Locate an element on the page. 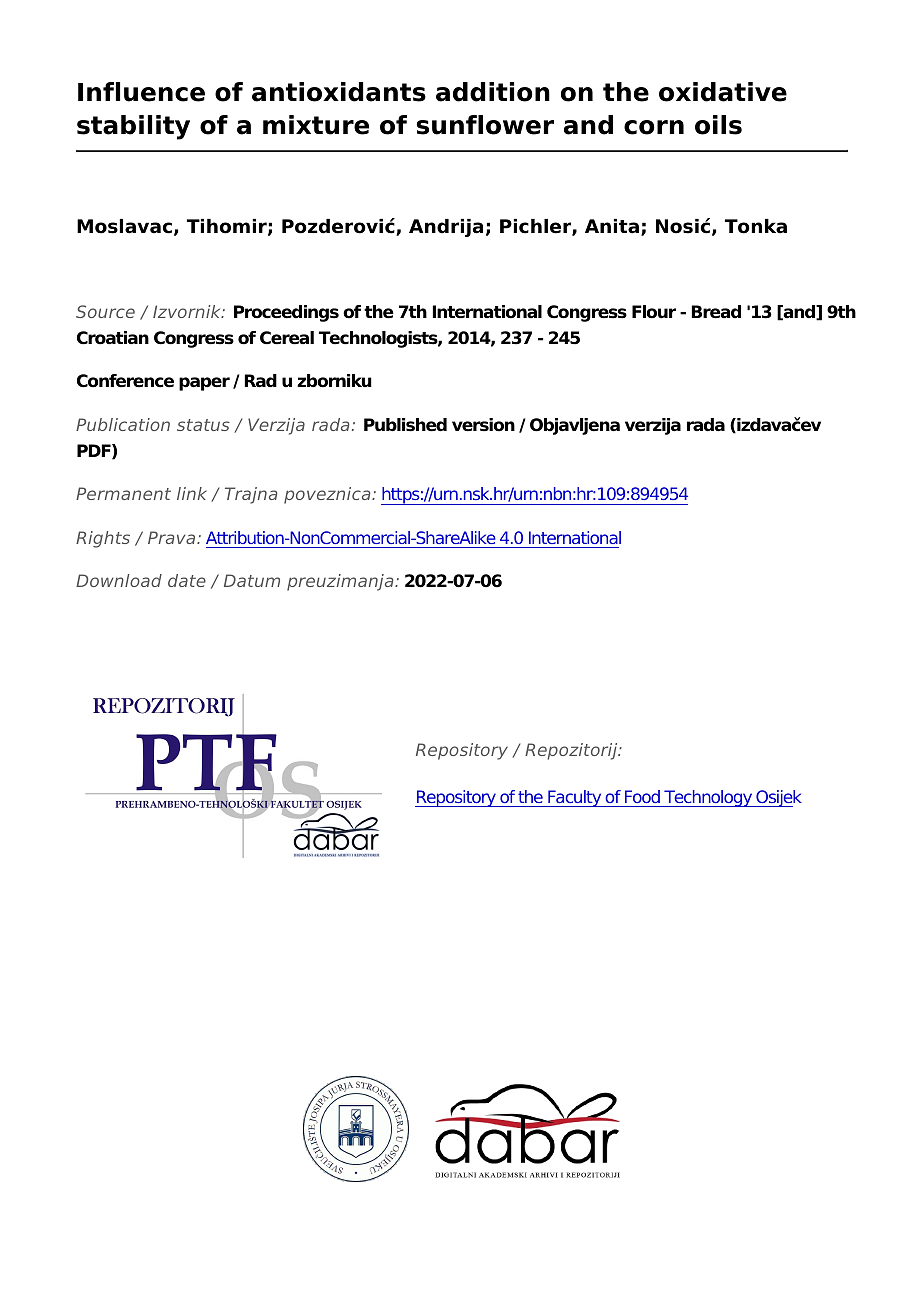  date is located at coordinates (187, 580).
